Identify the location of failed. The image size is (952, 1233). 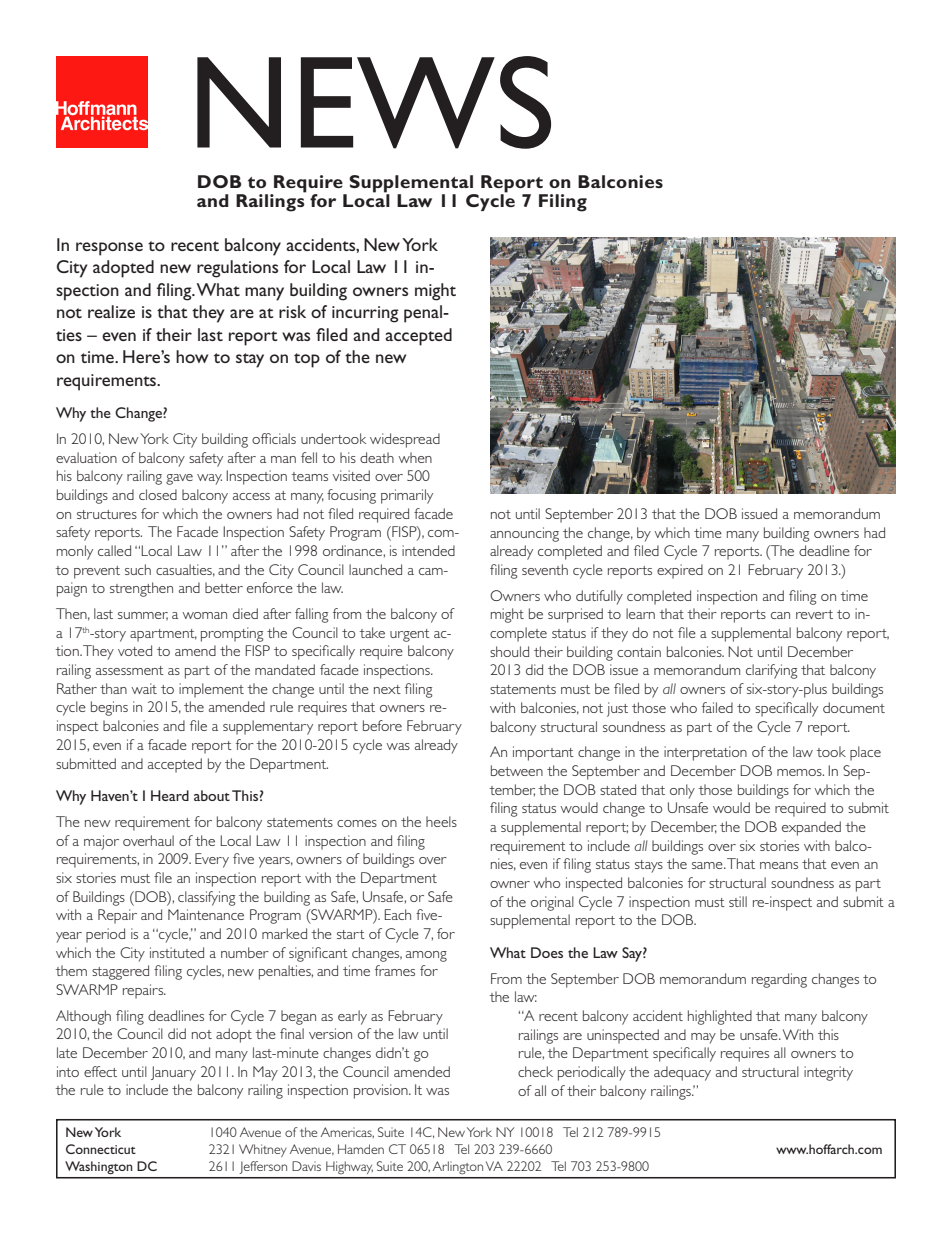
(717, 707).
